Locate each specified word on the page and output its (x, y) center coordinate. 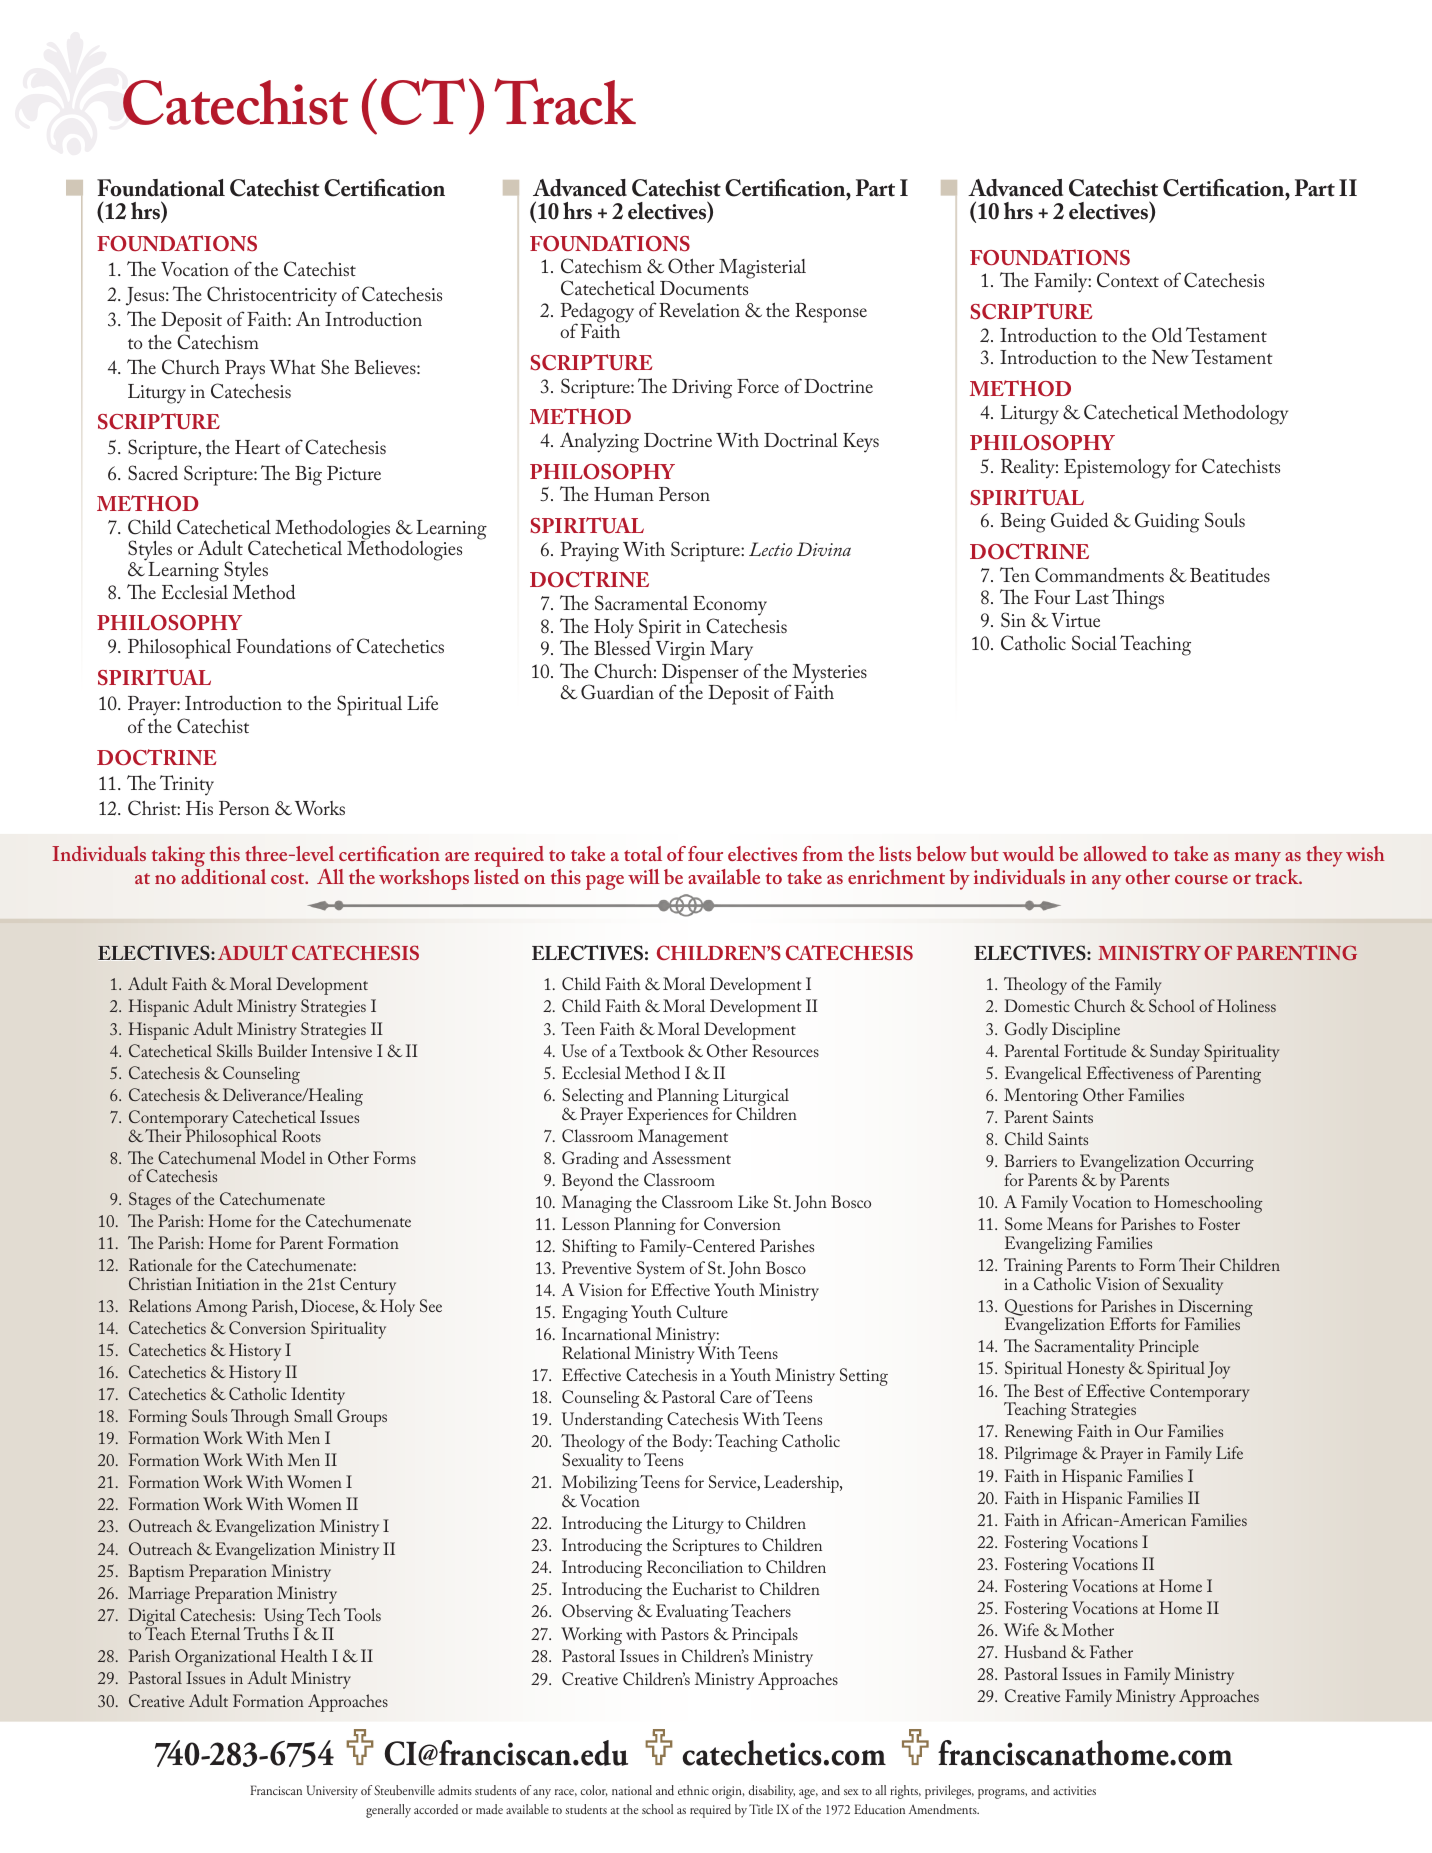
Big (308, 476)
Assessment (691, 1157)
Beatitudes (1230, 574)
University (332, 1792)
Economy (730, 606)
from (823, 853)
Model (283, 1157)
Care (736, 1397)
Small (313, 1415)
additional (223, 876)
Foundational (161, 188)
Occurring (1219, 1163)
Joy (1219, 1370)
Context (1128, 280)
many (1258, 859)
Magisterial (762, 269)
